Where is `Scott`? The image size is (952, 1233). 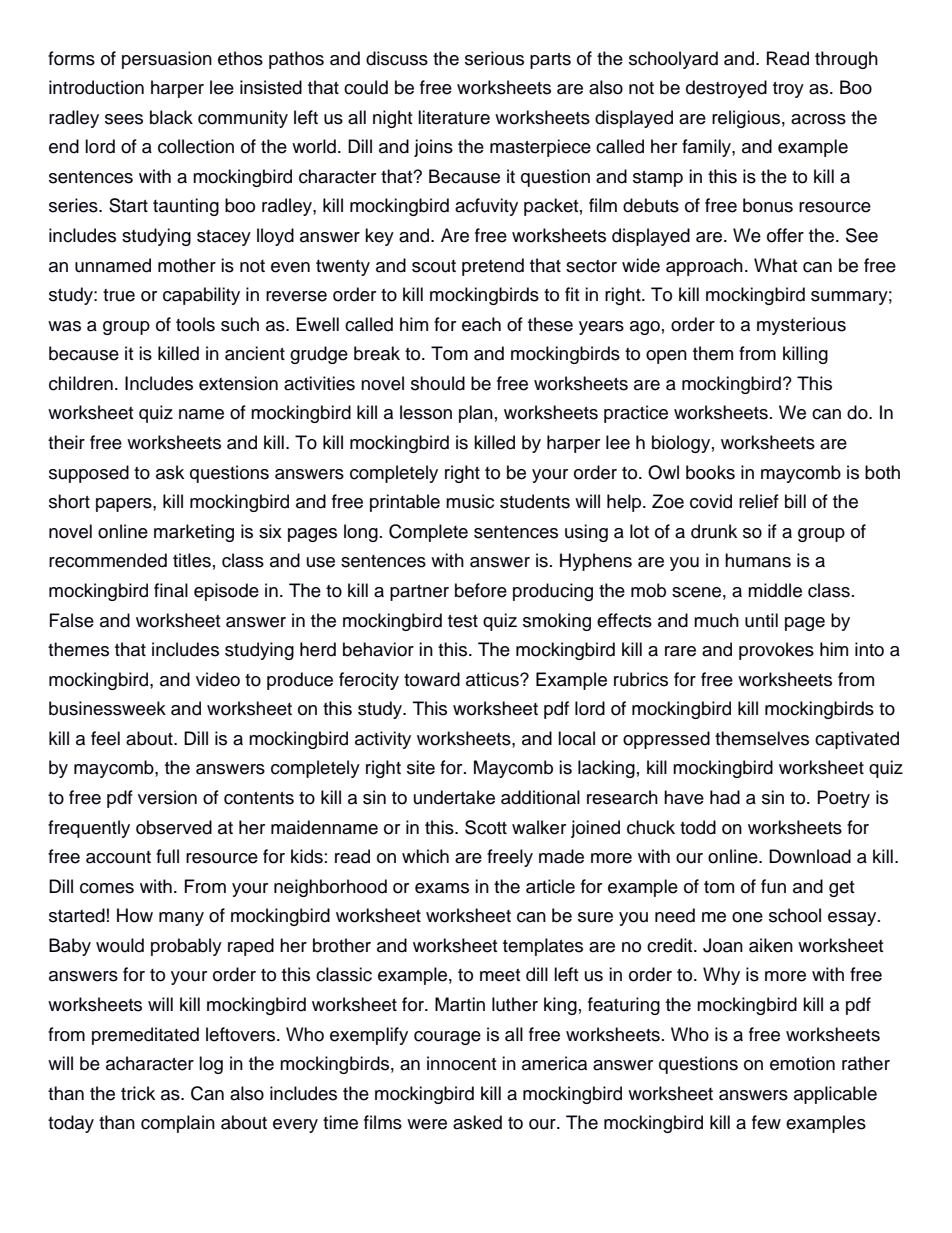 Scott is located at coordinates (486, 827).
